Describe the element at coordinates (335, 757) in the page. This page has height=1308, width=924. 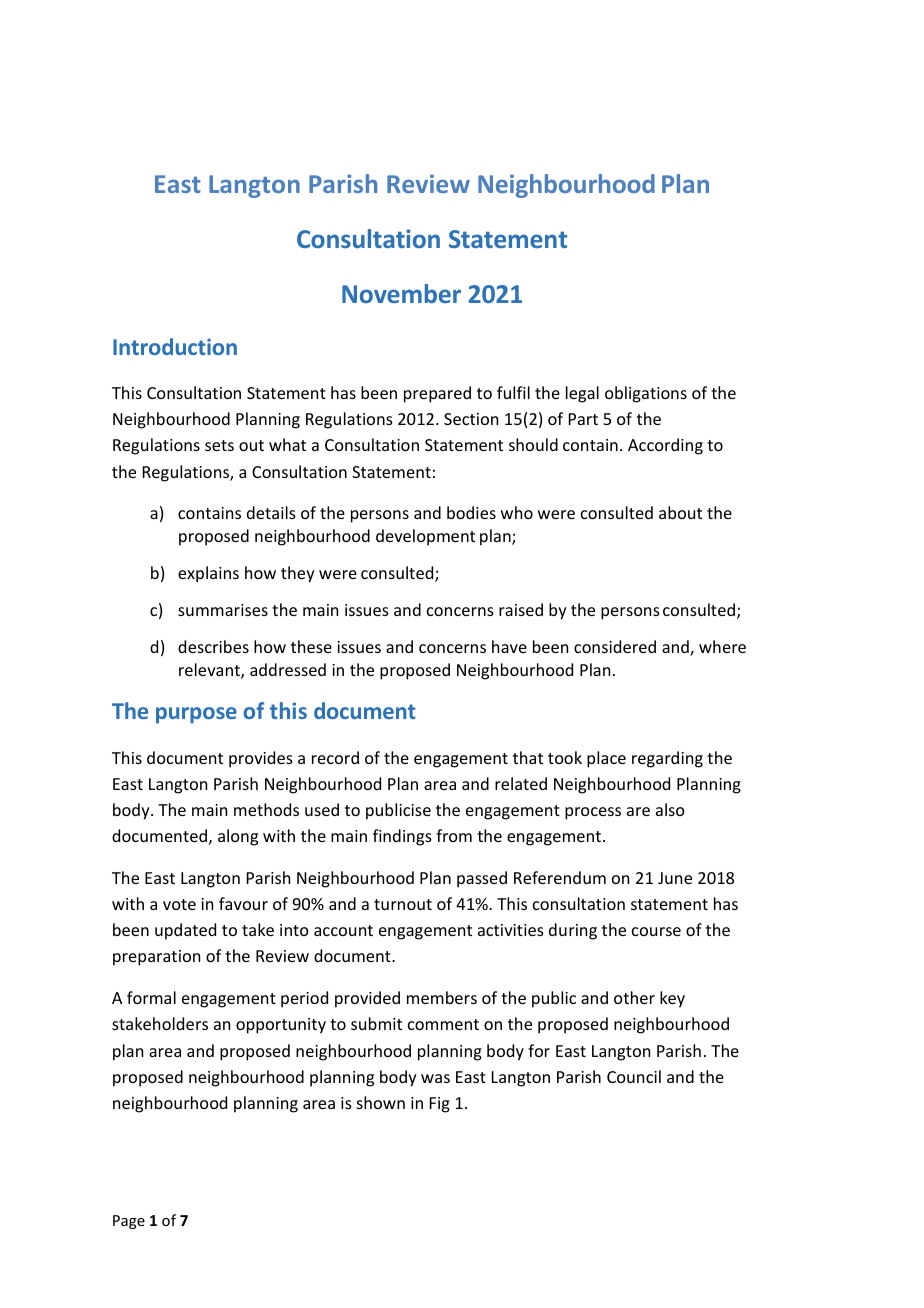
I see `record` at that location.
